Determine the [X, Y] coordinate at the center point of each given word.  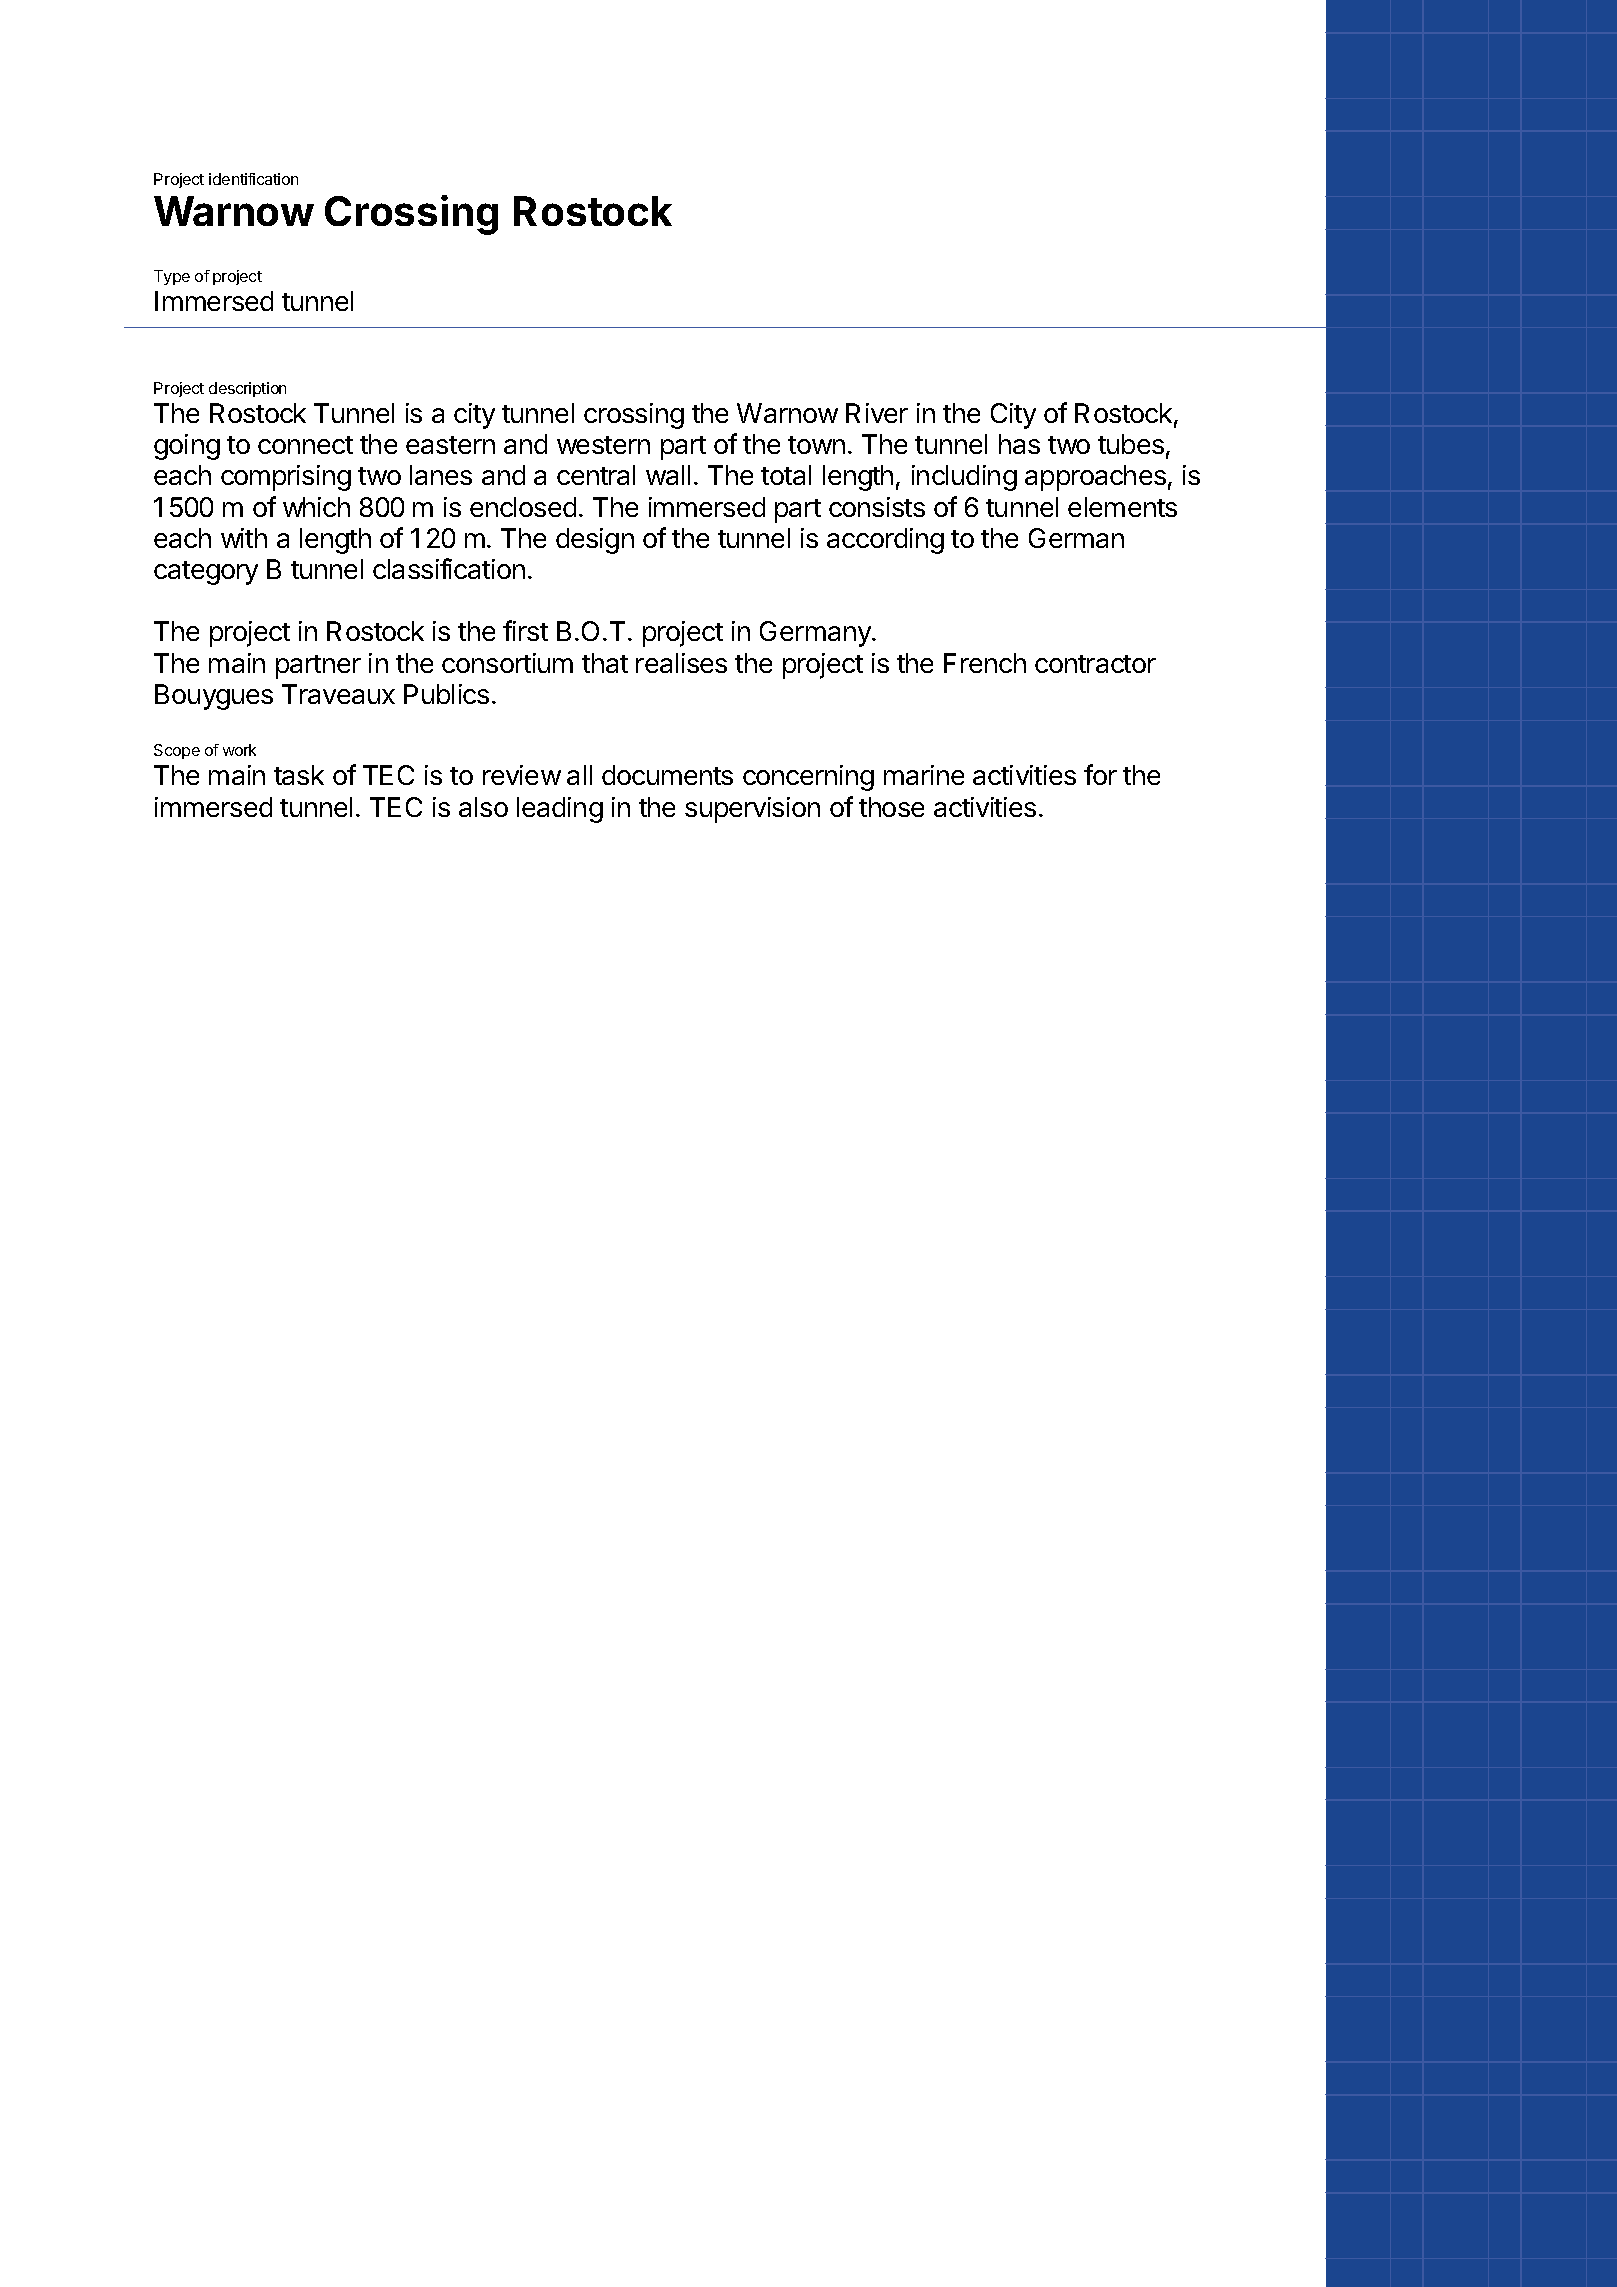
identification [253, 179]
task [299, 775]
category [206, 573]
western [603, 445]
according [885, 541]
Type [172, 277]
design [595, 541]
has [1019, 444]
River [877, 413]
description [247, 389]
